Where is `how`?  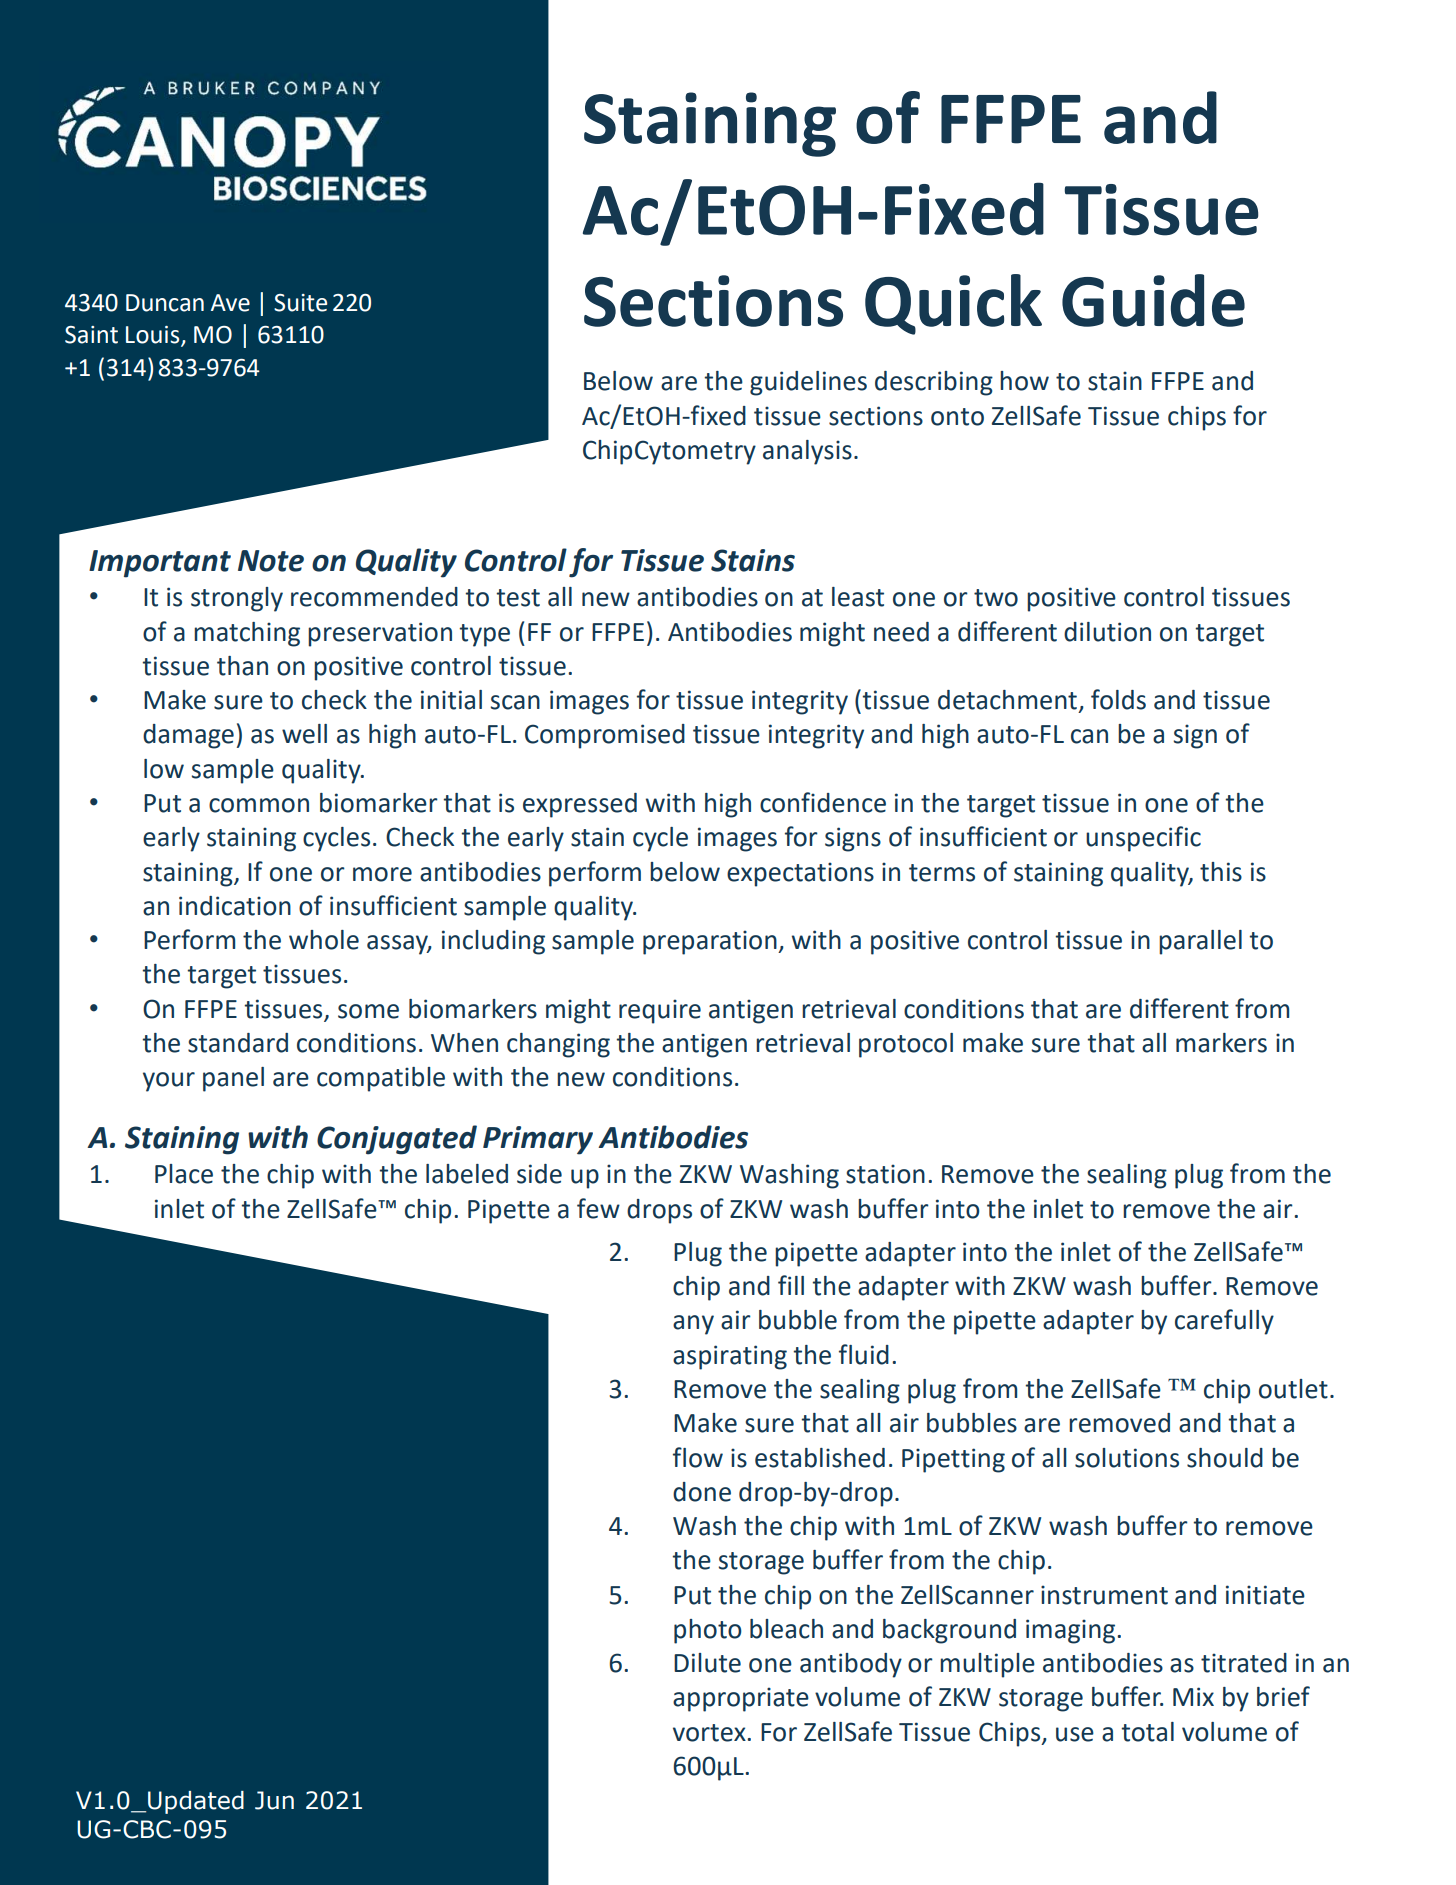
how is located at coordinates (1024, 381).
